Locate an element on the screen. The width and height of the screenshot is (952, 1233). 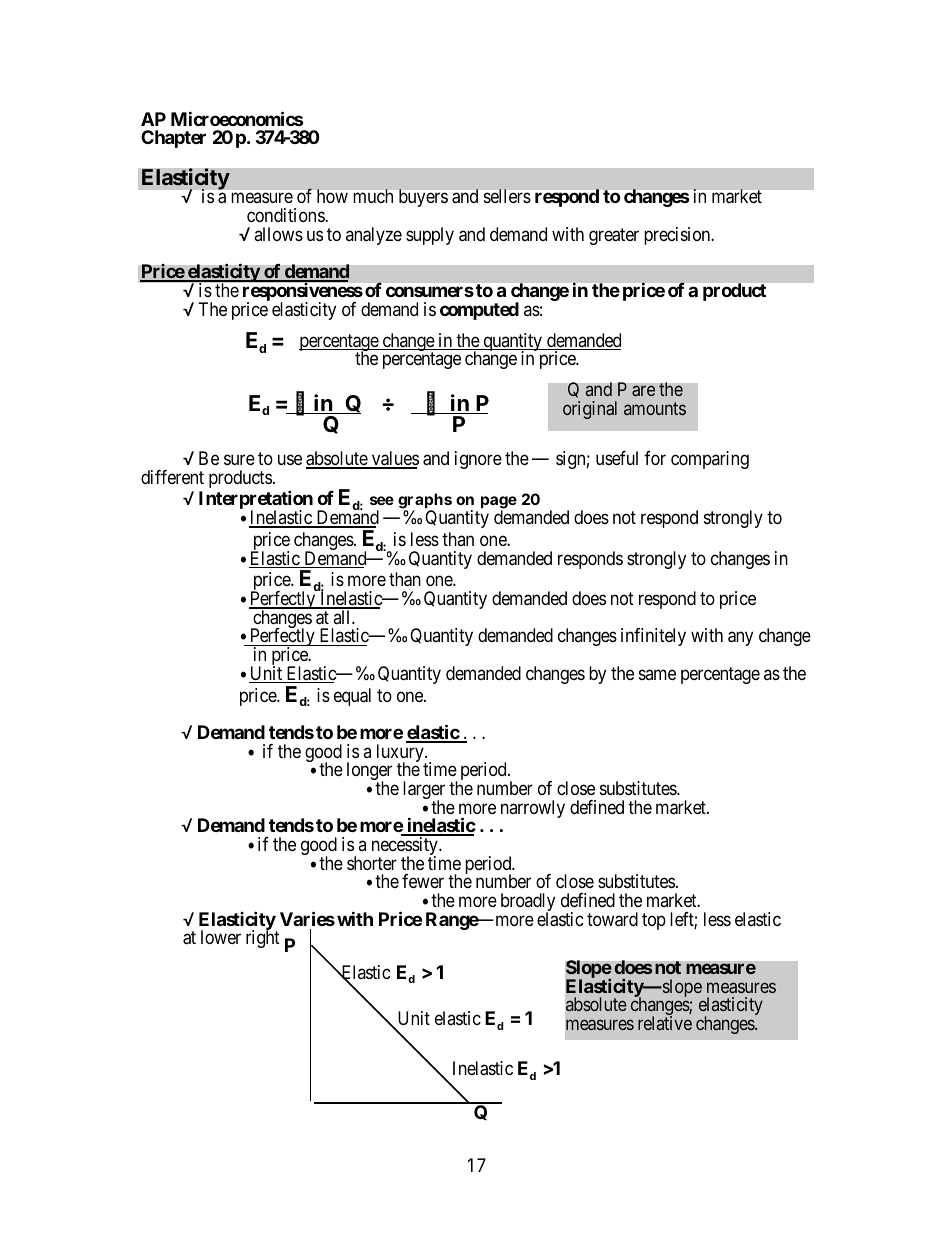
broadly is located at coordinates (528, 903).
